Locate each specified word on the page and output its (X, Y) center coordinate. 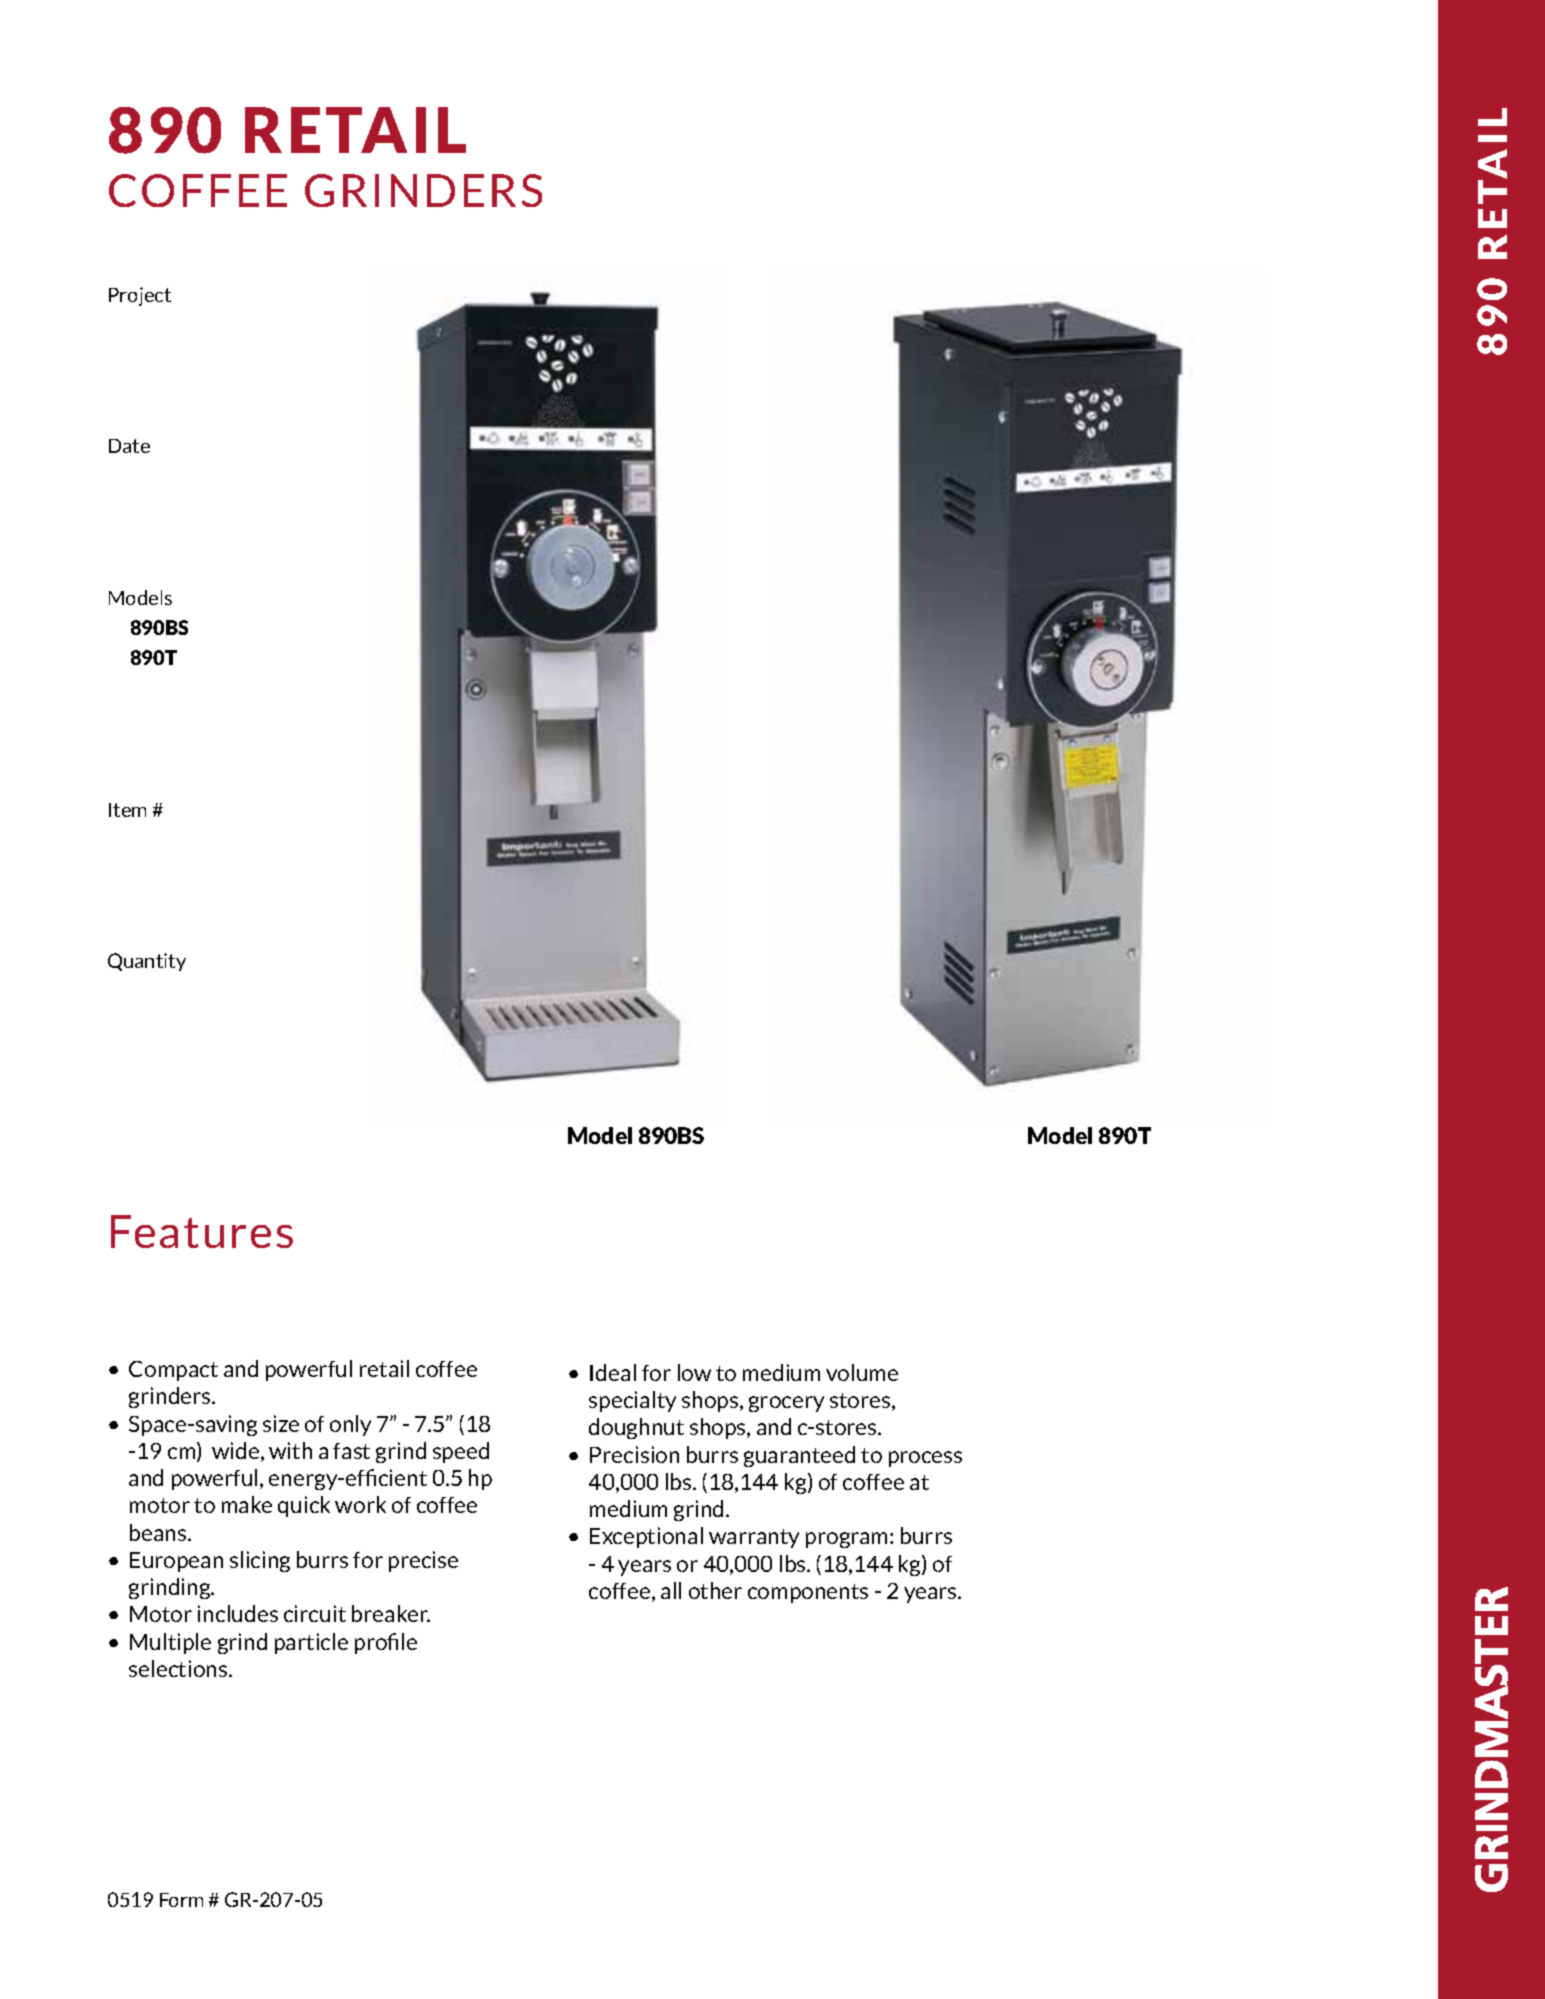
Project (140, 296)
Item (127, 810)
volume (862, 1372)
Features (202, 1231)
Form (181, 1900)
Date (129, 446)
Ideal (613, 1372)
